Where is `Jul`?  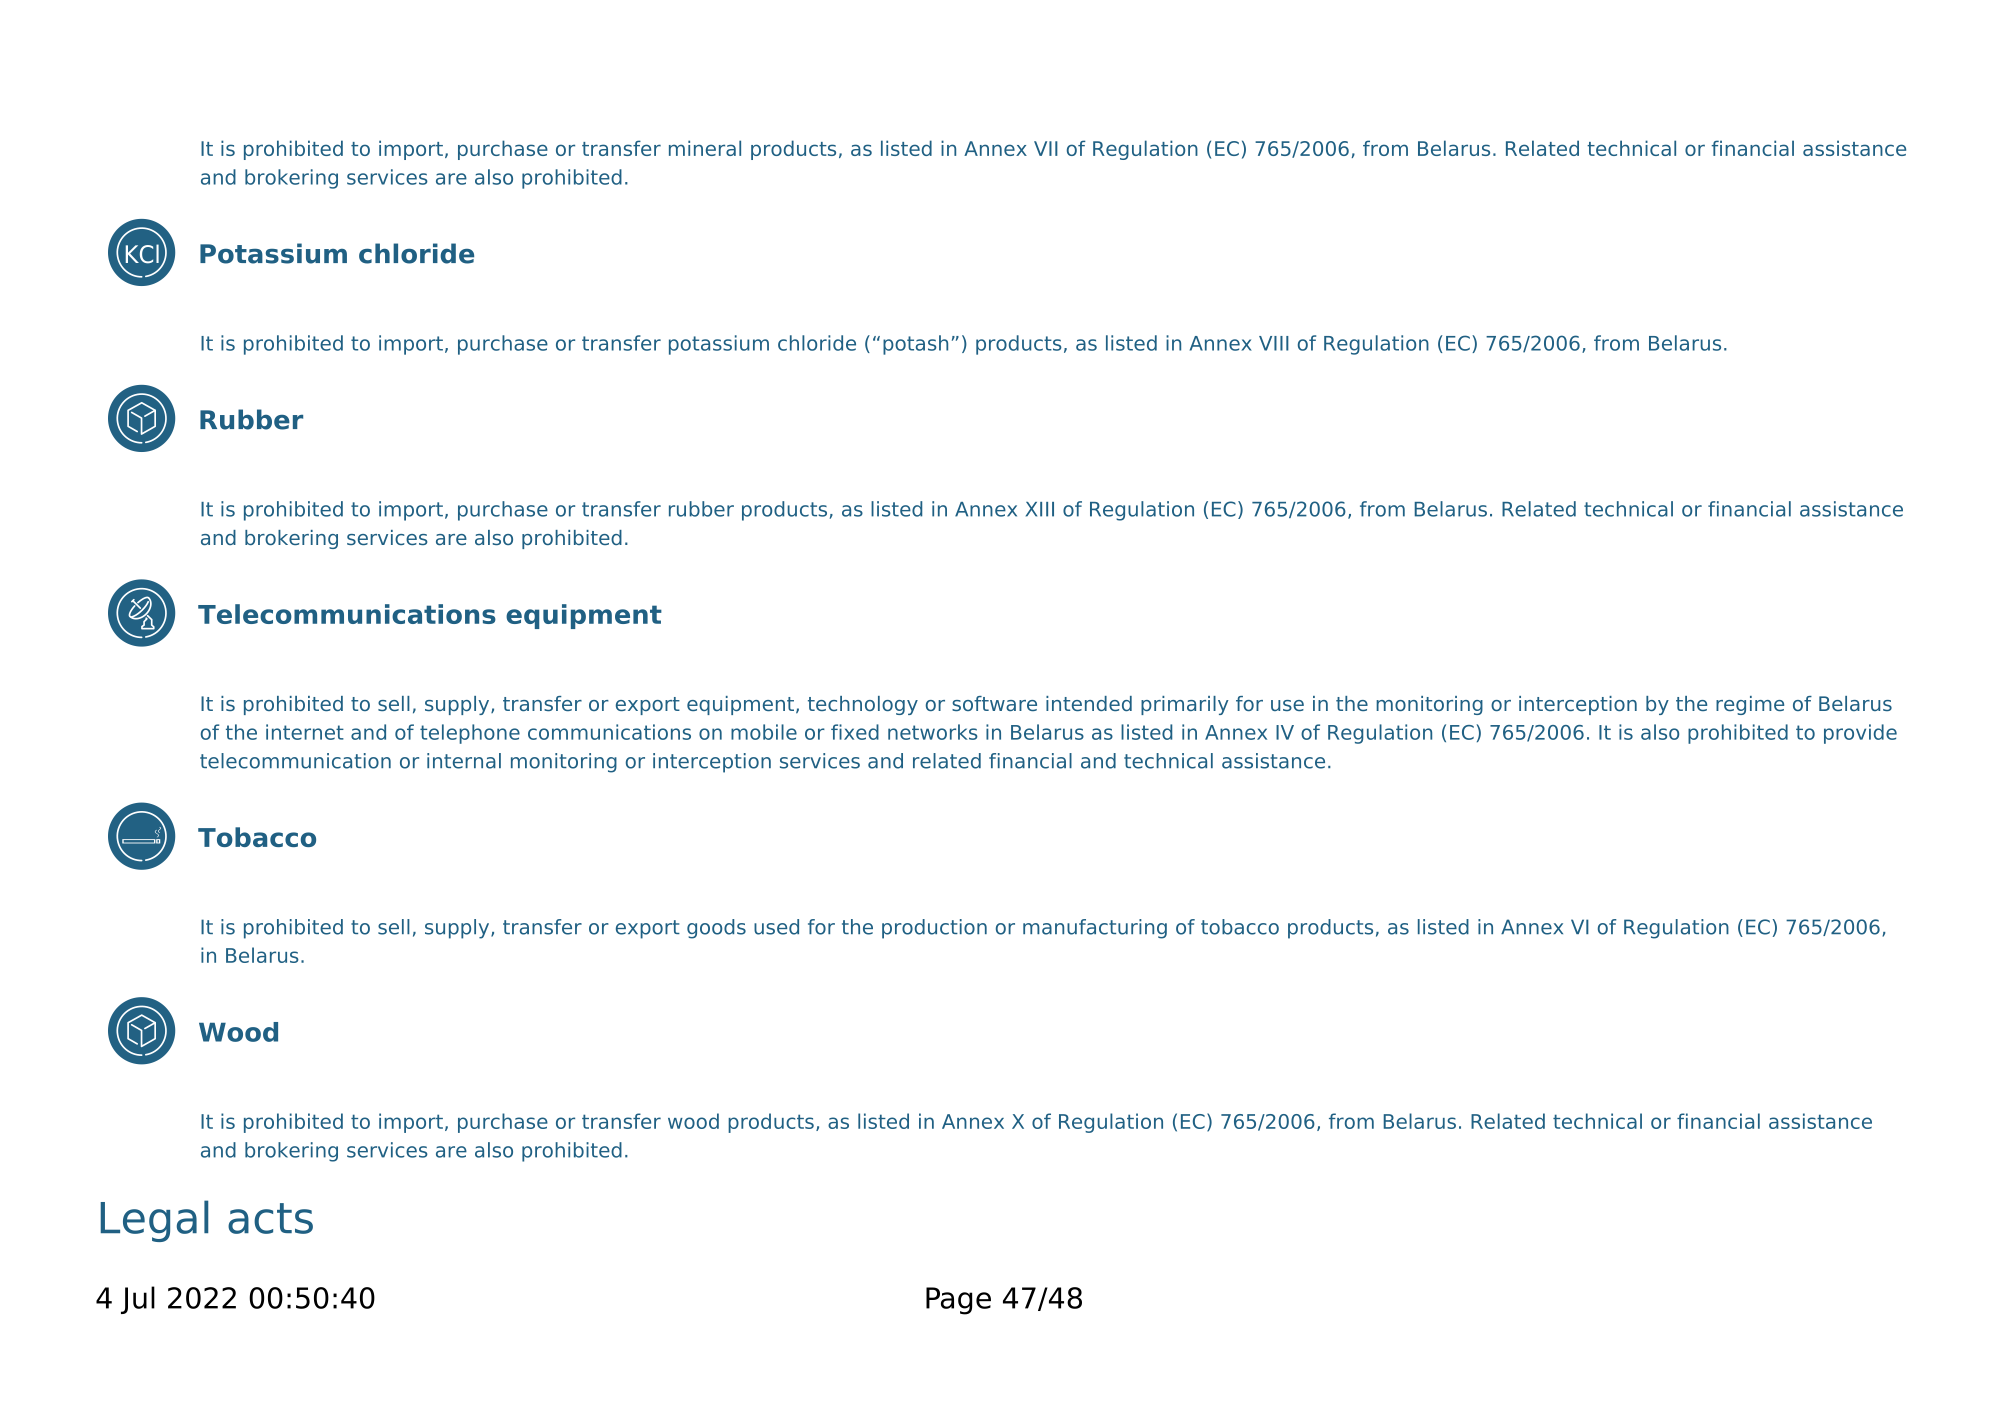 Jul is located at coordinates (138, 1300).
